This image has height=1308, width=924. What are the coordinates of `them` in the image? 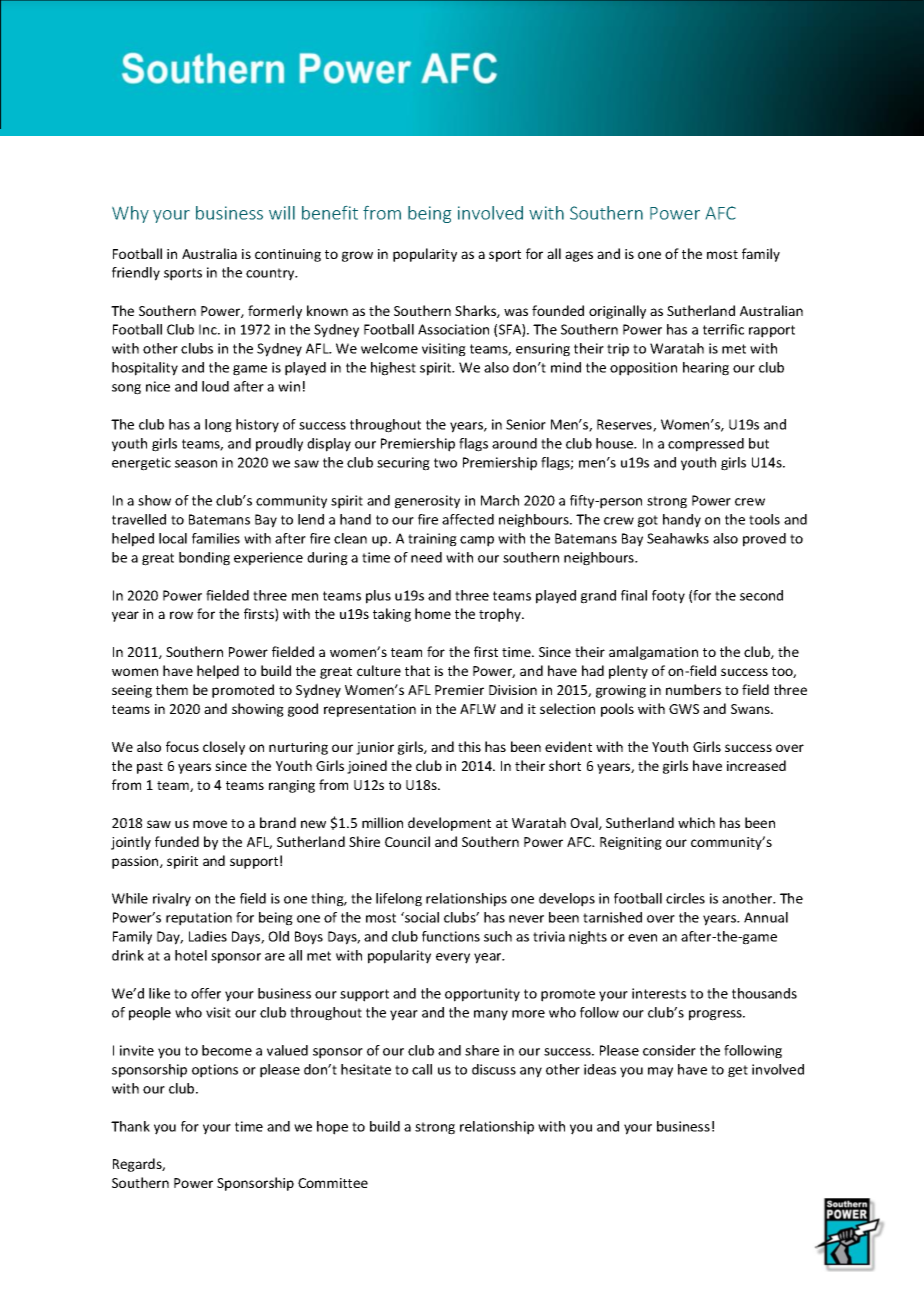 It's located at (172, 689).
